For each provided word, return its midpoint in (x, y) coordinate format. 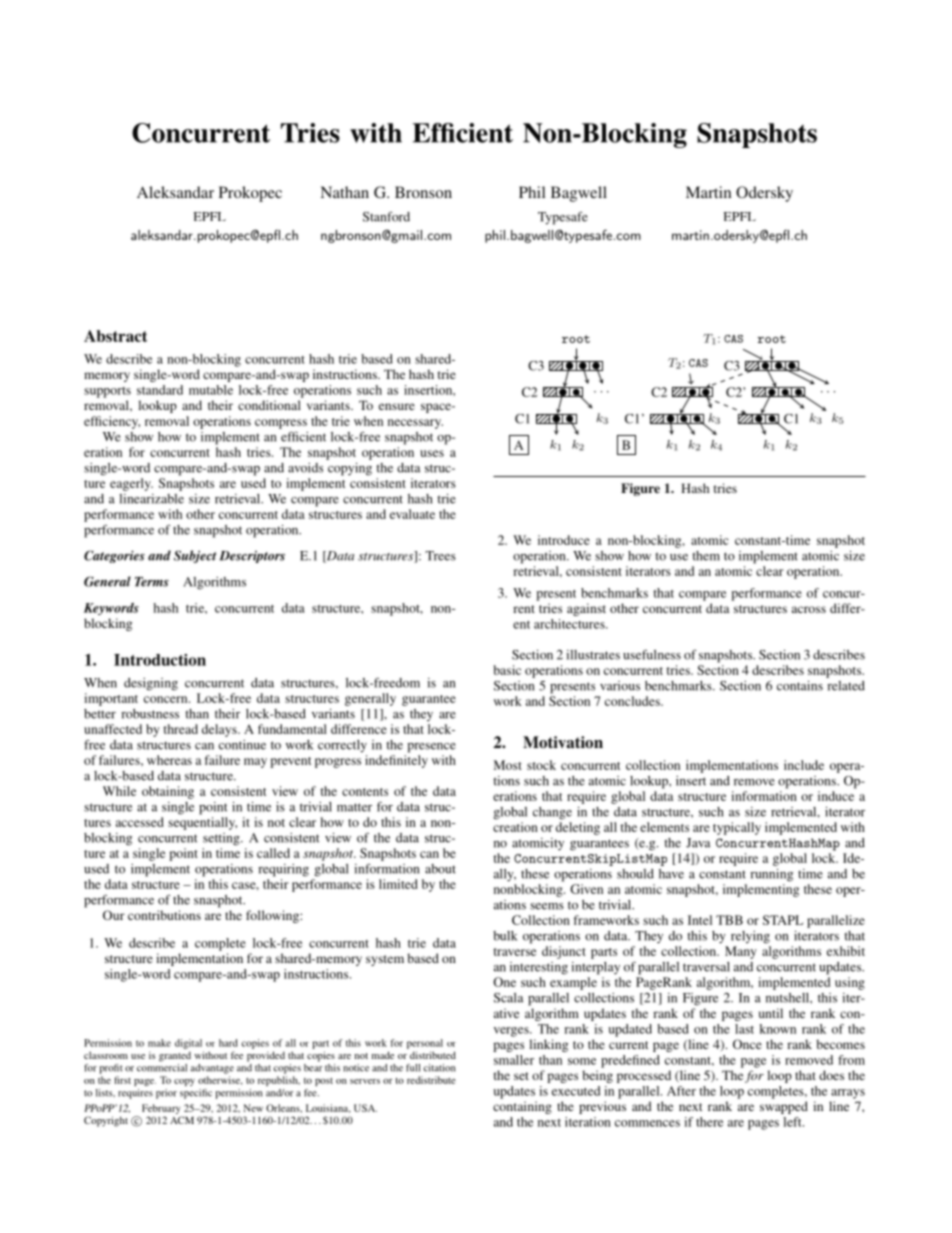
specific (196, 1094)
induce (836, 796)
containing (522, 1107)
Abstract (115, 336)
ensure (397, 406)
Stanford (386, 217)
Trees (440, 556)
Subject (195, 556)
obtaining (168, 792)
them (706, 556)
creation (515, 827)
